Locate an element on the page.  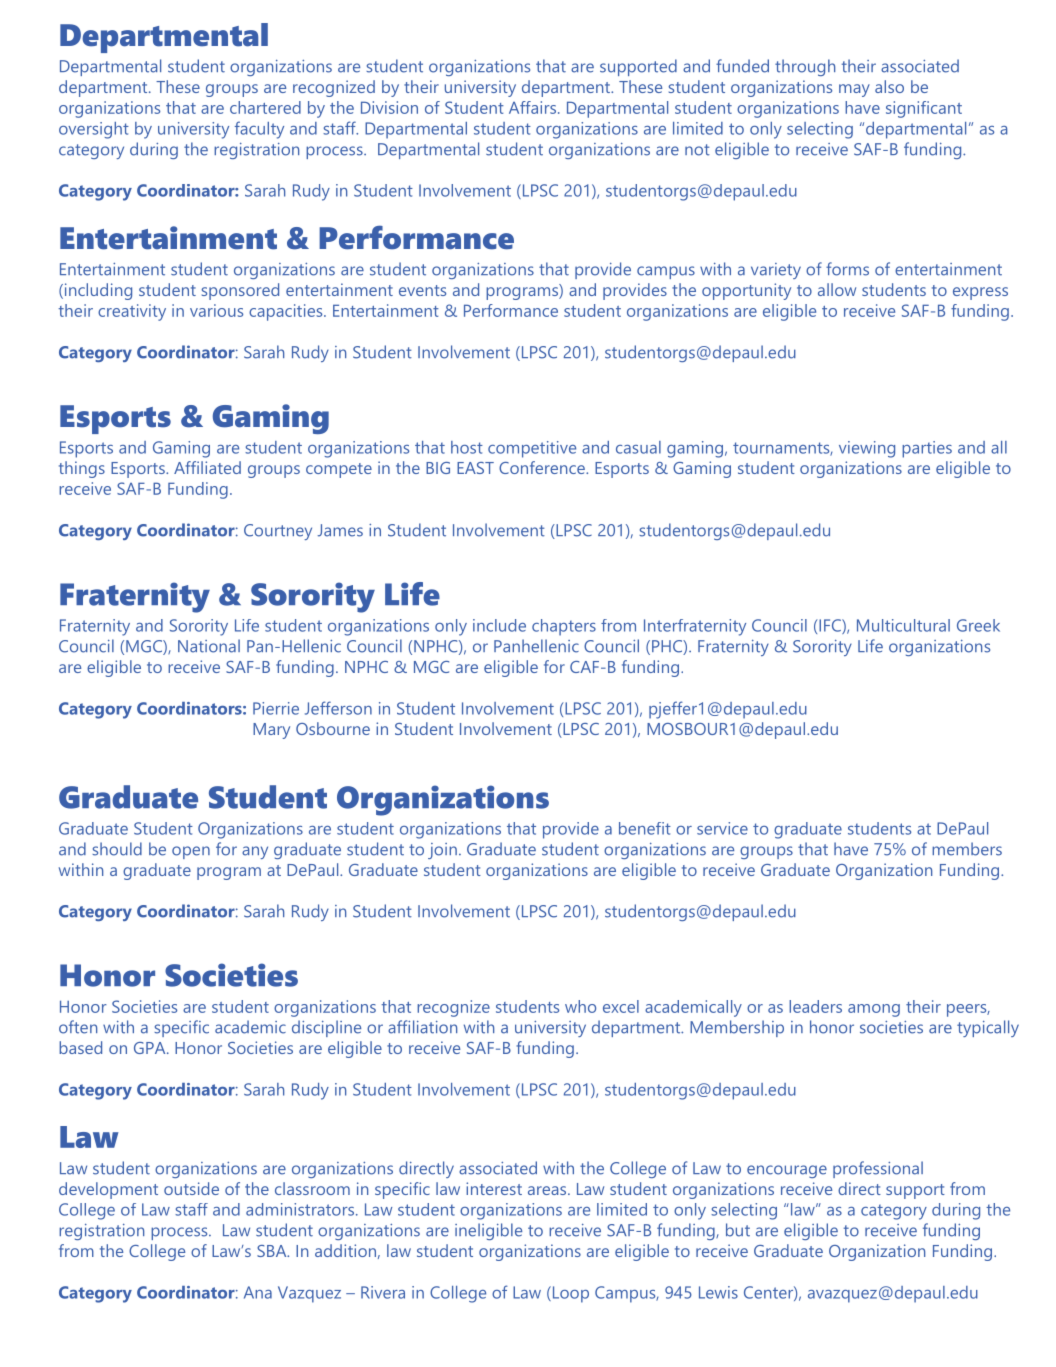
chartered is located at coordinates (265, 107).
